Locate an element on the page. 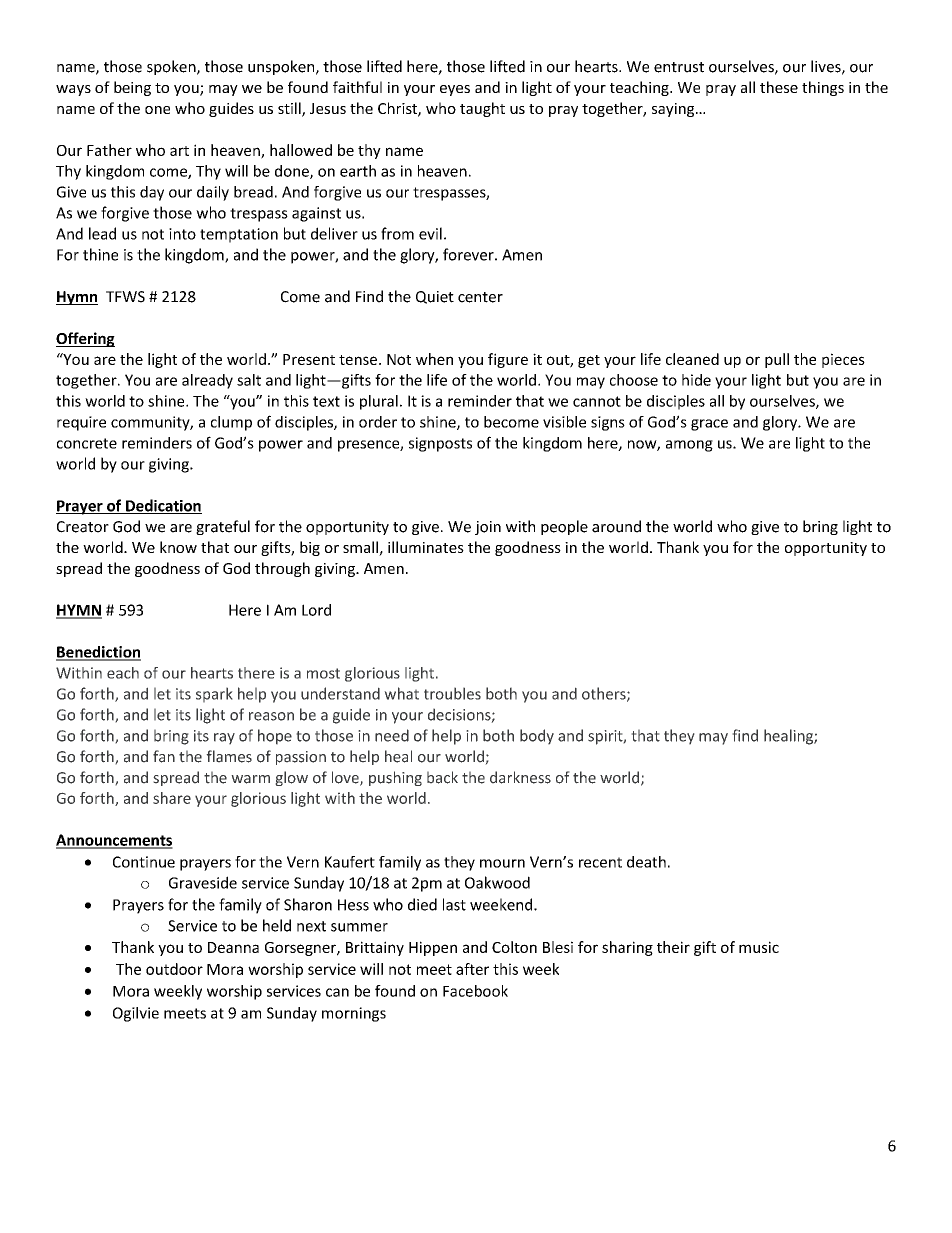 This image has height=1233, width=952. music is located at coordinates (759, 947).
